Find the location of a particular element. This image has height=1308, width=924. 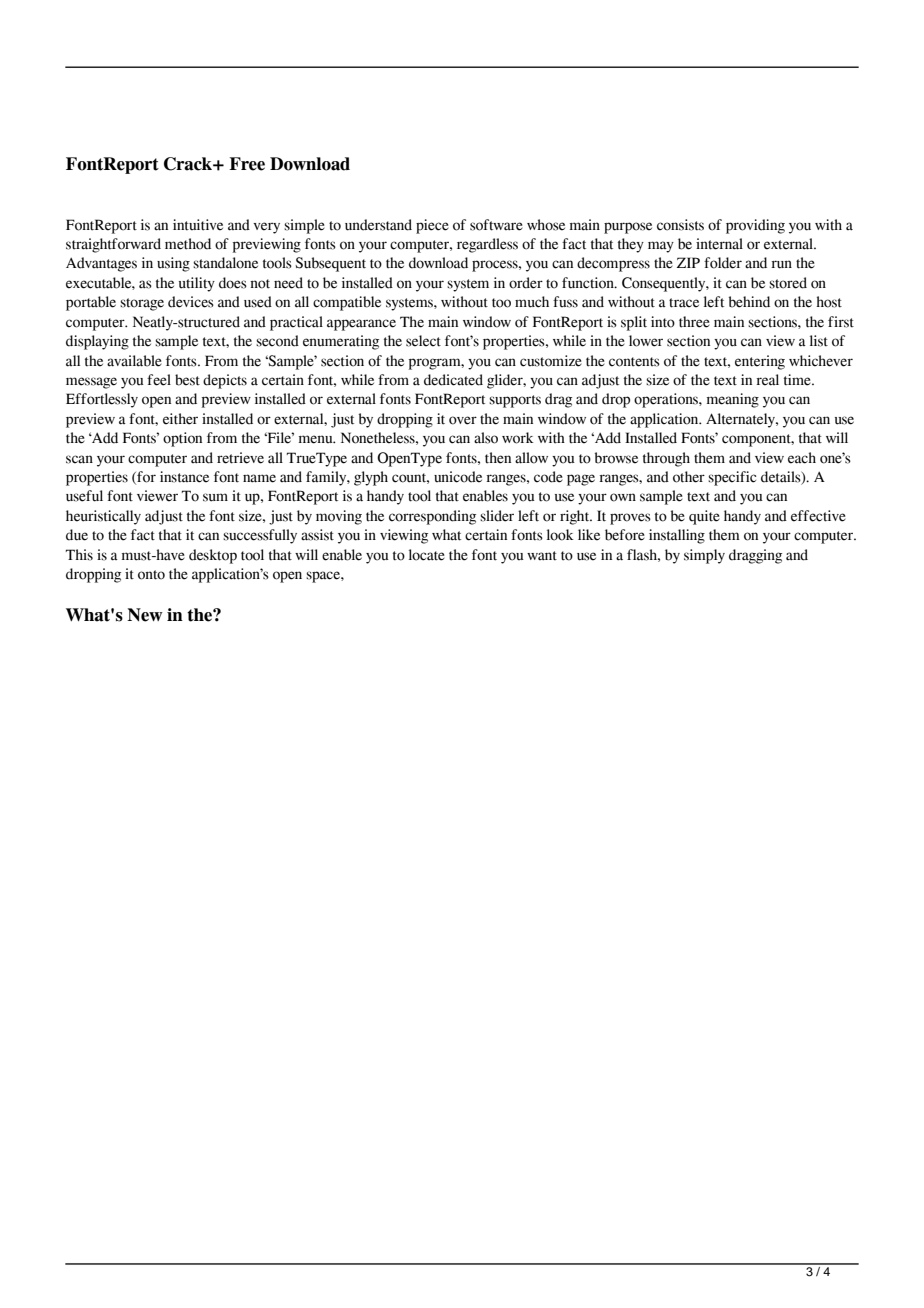

New is located at coordinates (145, 615).
